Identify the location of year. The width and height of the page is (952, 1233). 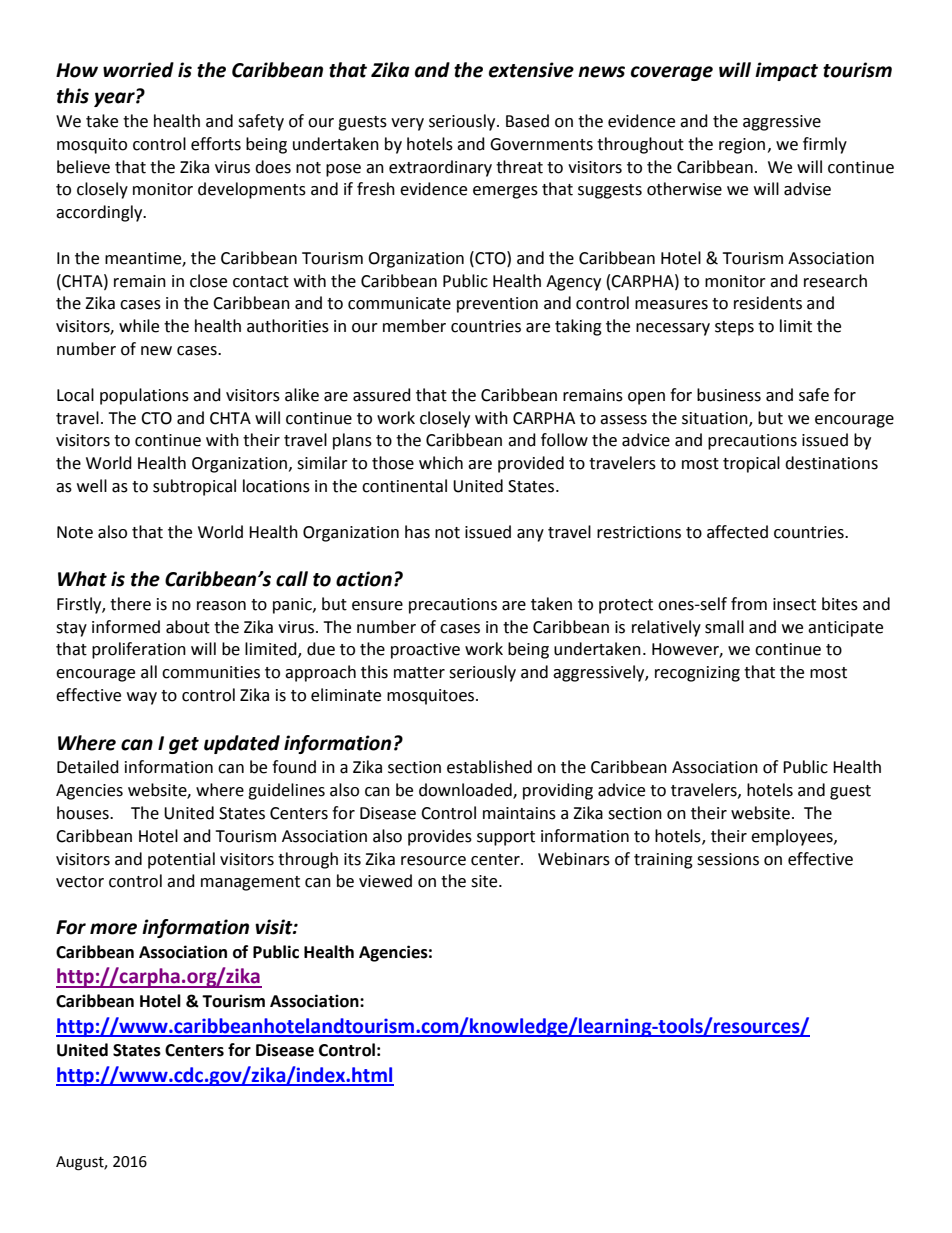
(115, 98).
